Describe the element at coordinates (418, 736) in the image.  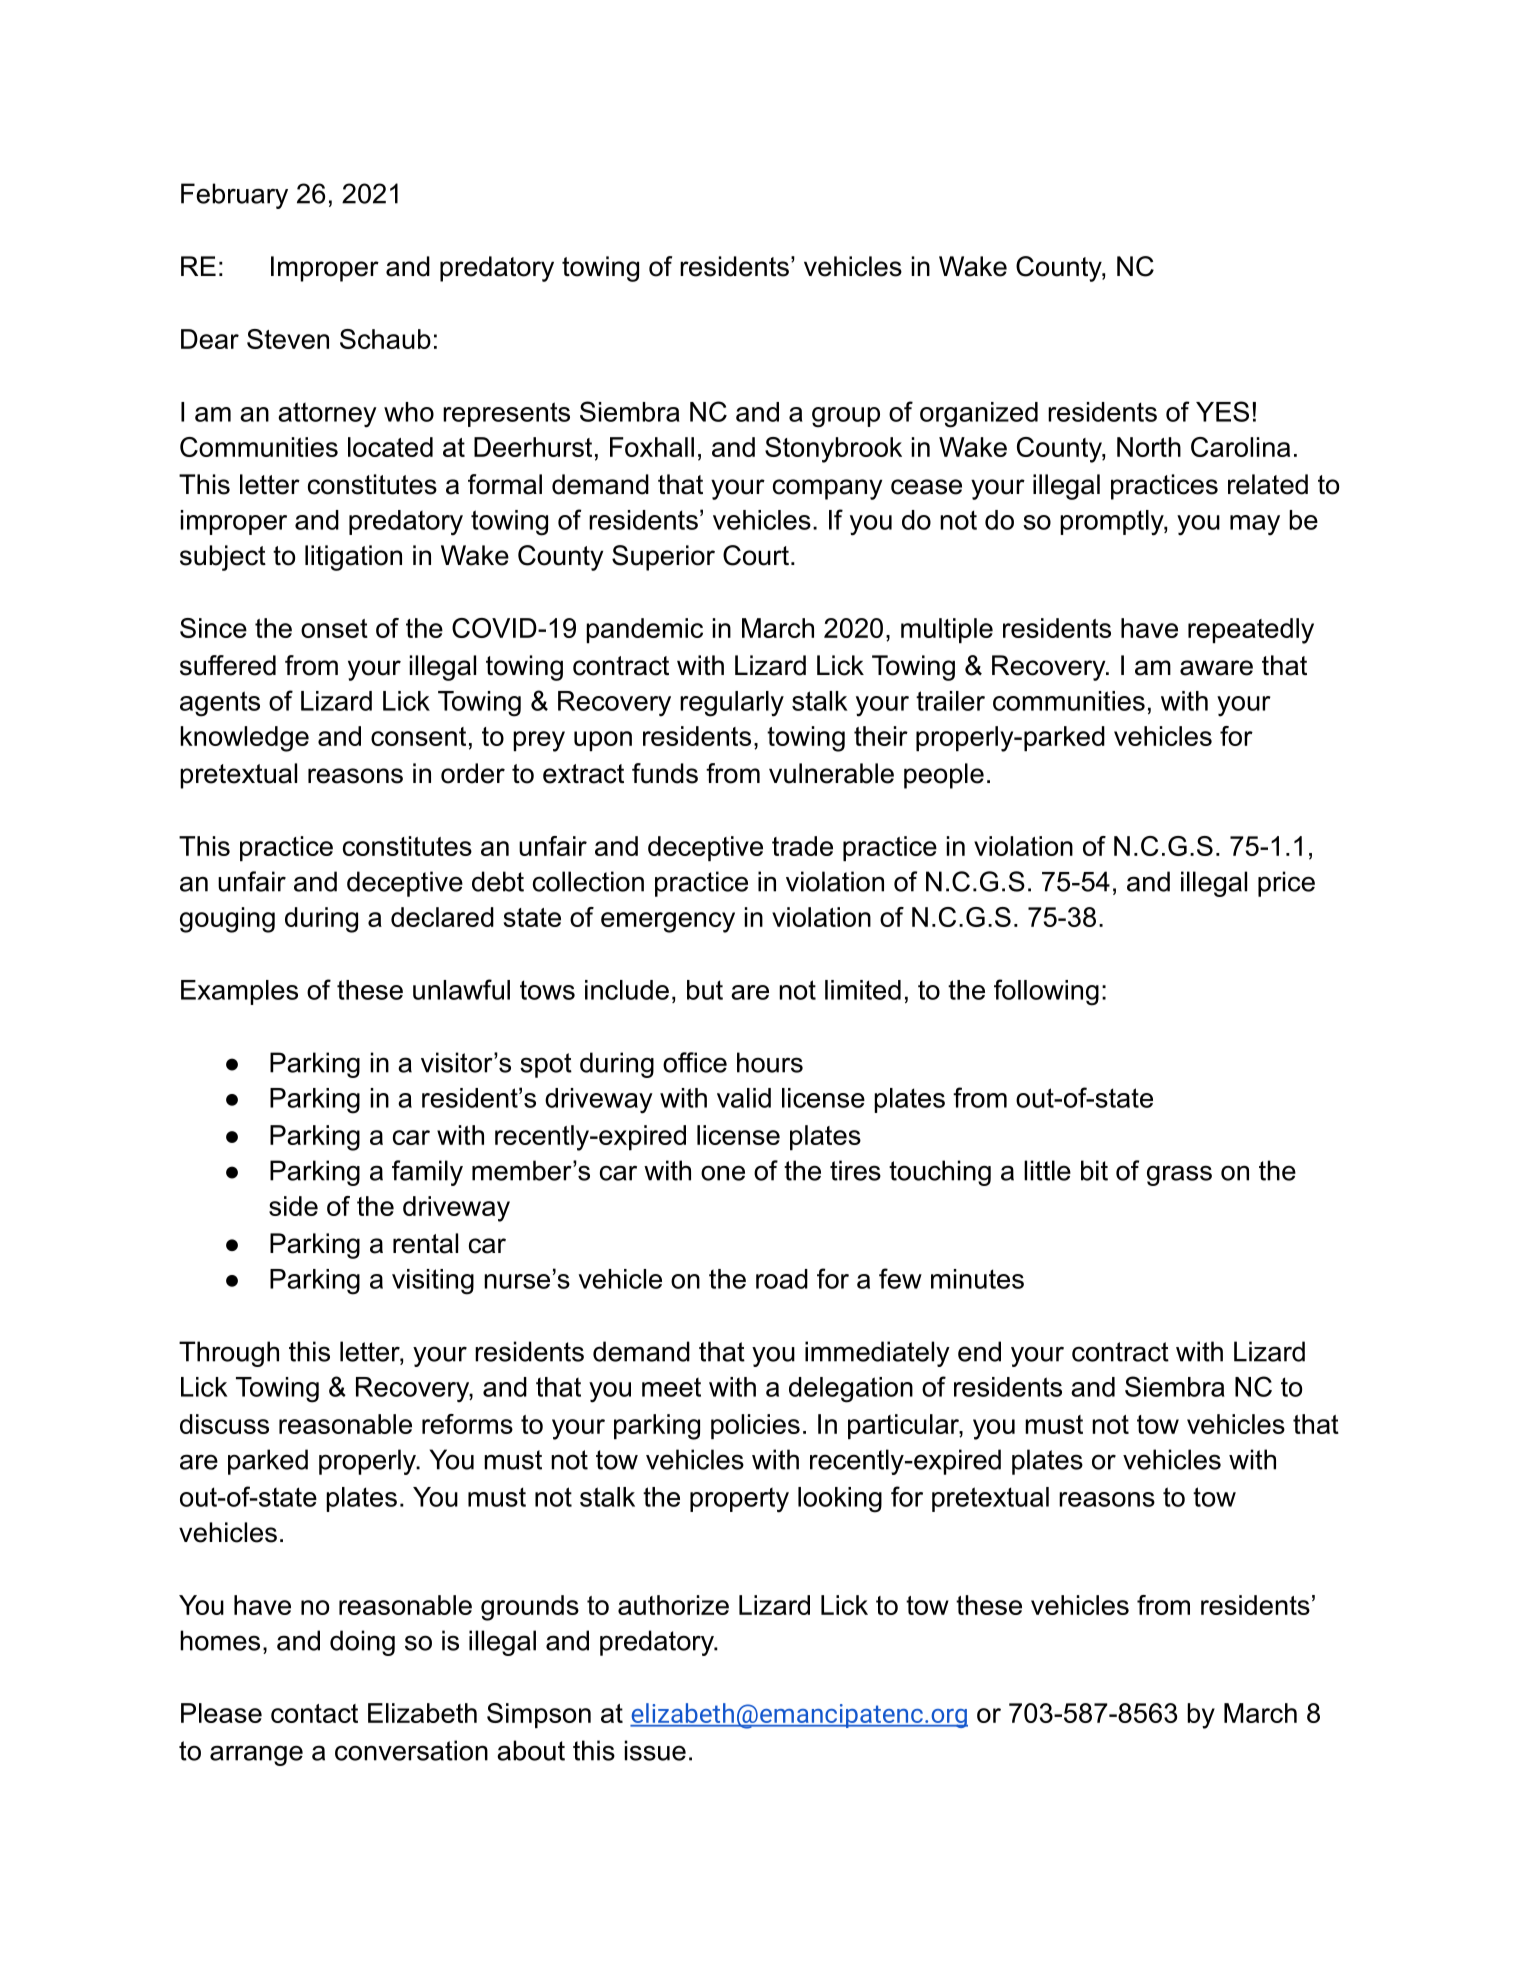
I see `consent` at that location.
